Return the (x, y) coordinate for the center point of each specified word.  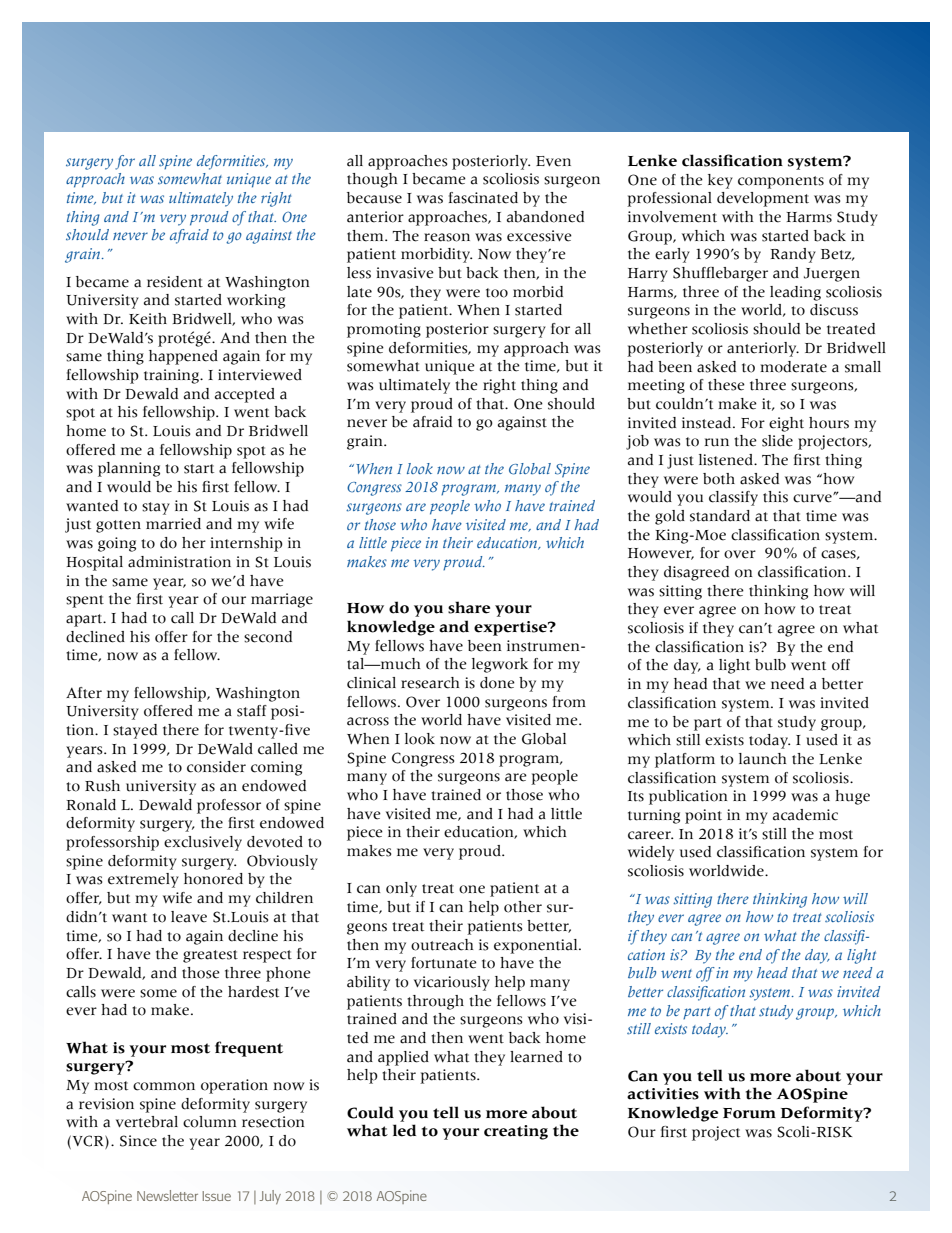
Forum (749, 1113)
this (775, 497)
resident (175, 282)
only (401, 889)
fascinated (483, 198)
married (173, 524)
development (763, 199)
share (469, 607)
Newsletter (167, 1195)
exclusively (203, 843)
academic (805, 815)
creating (516, 1132)
